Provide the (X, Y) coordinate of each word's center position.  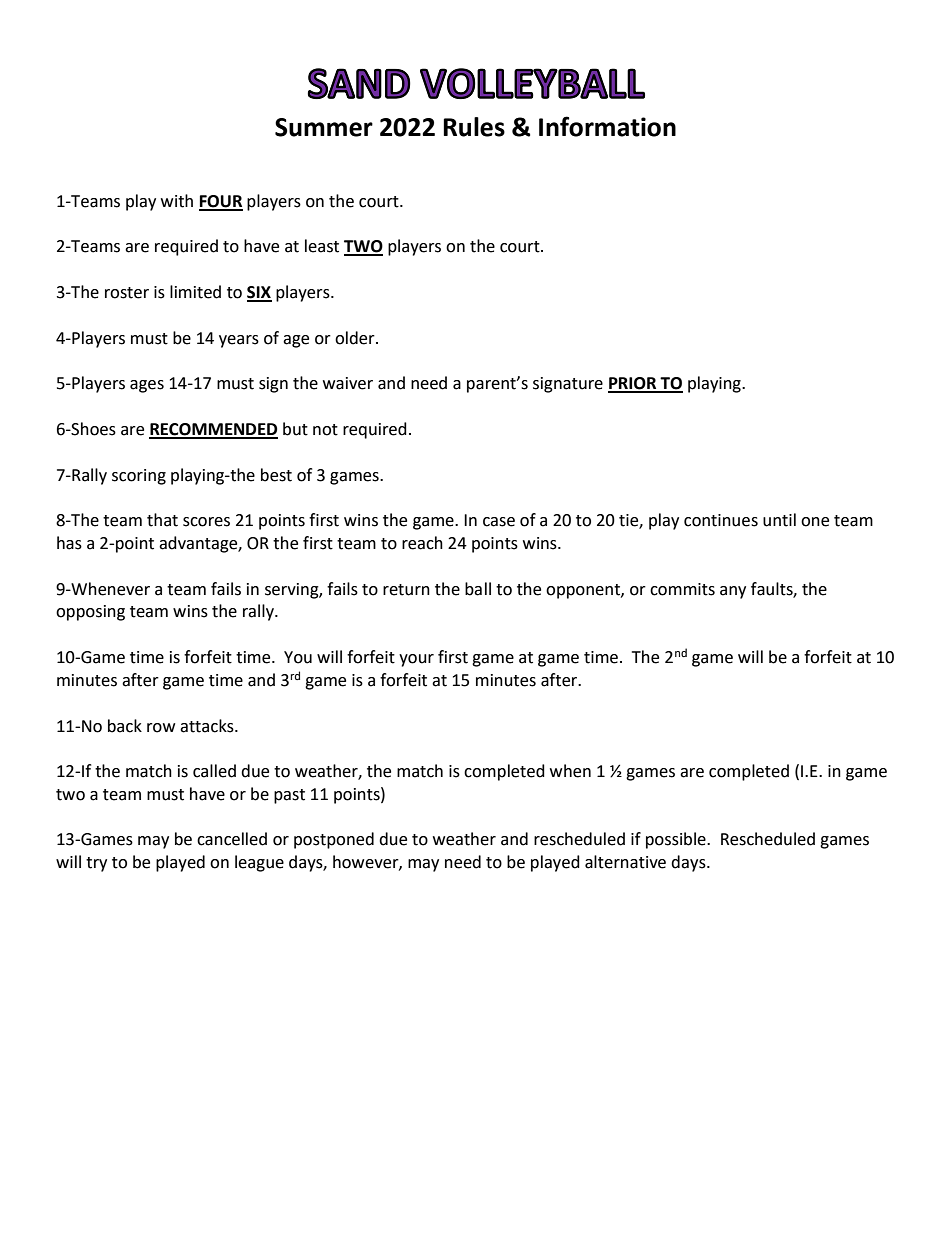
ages (147, 386)
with (177, 201)
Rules (474, 127)
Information (607, 126)
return (406, 590)
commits (682, 589)
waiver (348, 383)
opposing (90, 613)
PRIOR (633, 384)
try (96, 864)
